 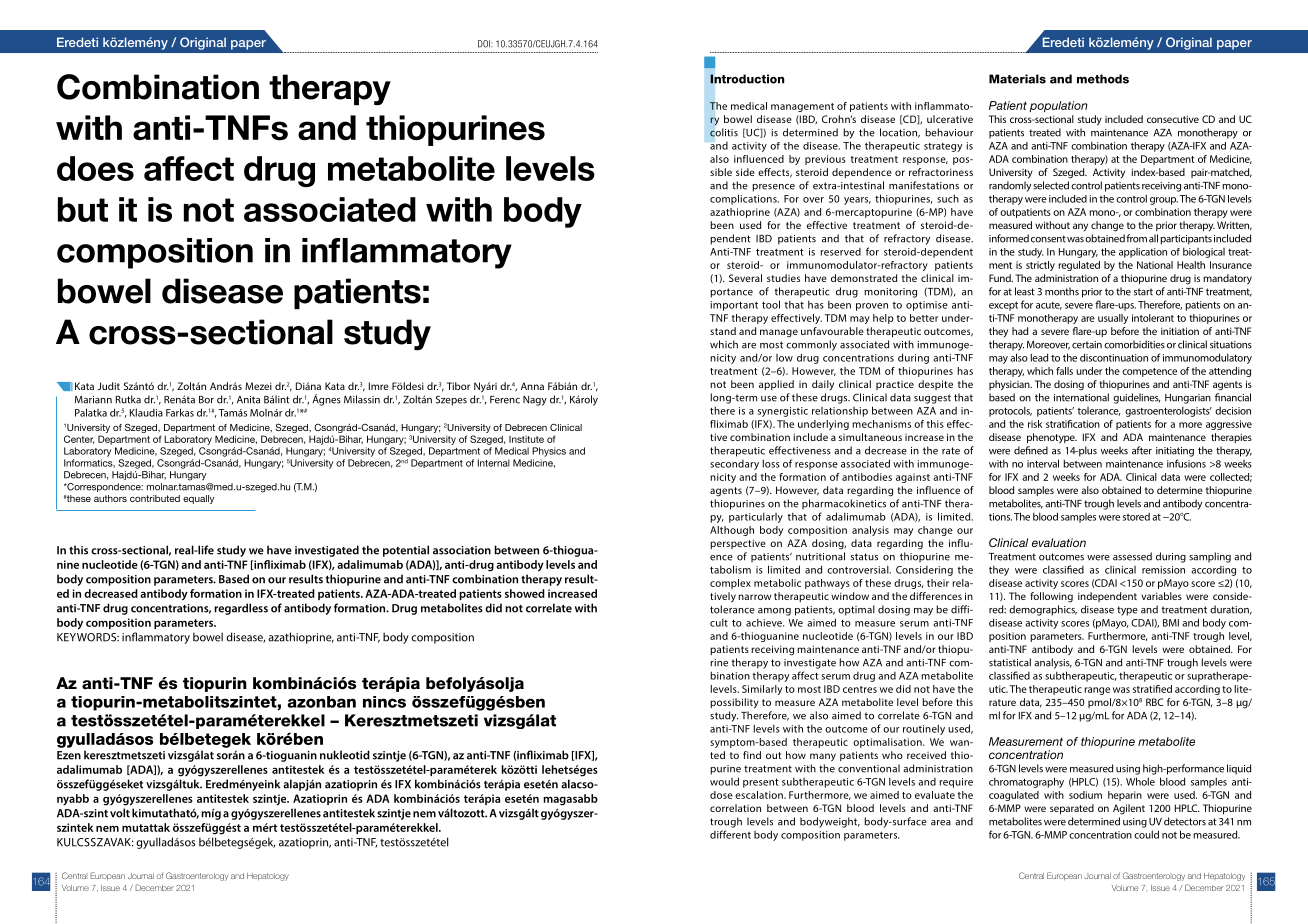 What do you see at coordinates (747, 79) in the image?
I see `Introduction` at bounding box center [747, 79].
